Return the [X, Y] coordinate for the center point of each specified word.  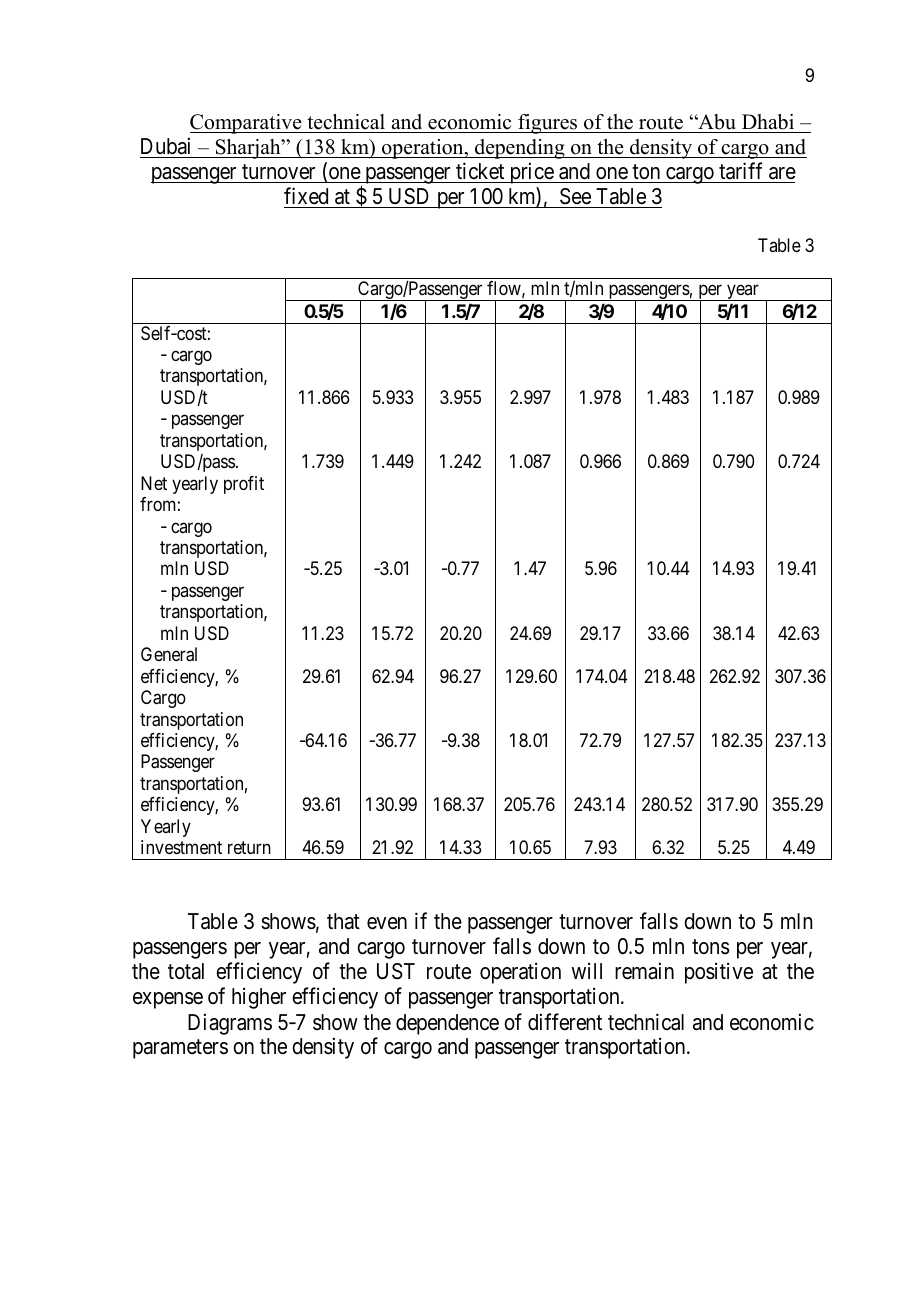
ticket [480, 173]
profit [244, 485]
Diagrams [230, 1024]
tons [711, 947]
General [169, 654]
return [249, 847]
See [575, 198]
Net [154, 483]
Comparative [247, 124]
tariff [741, 173]
